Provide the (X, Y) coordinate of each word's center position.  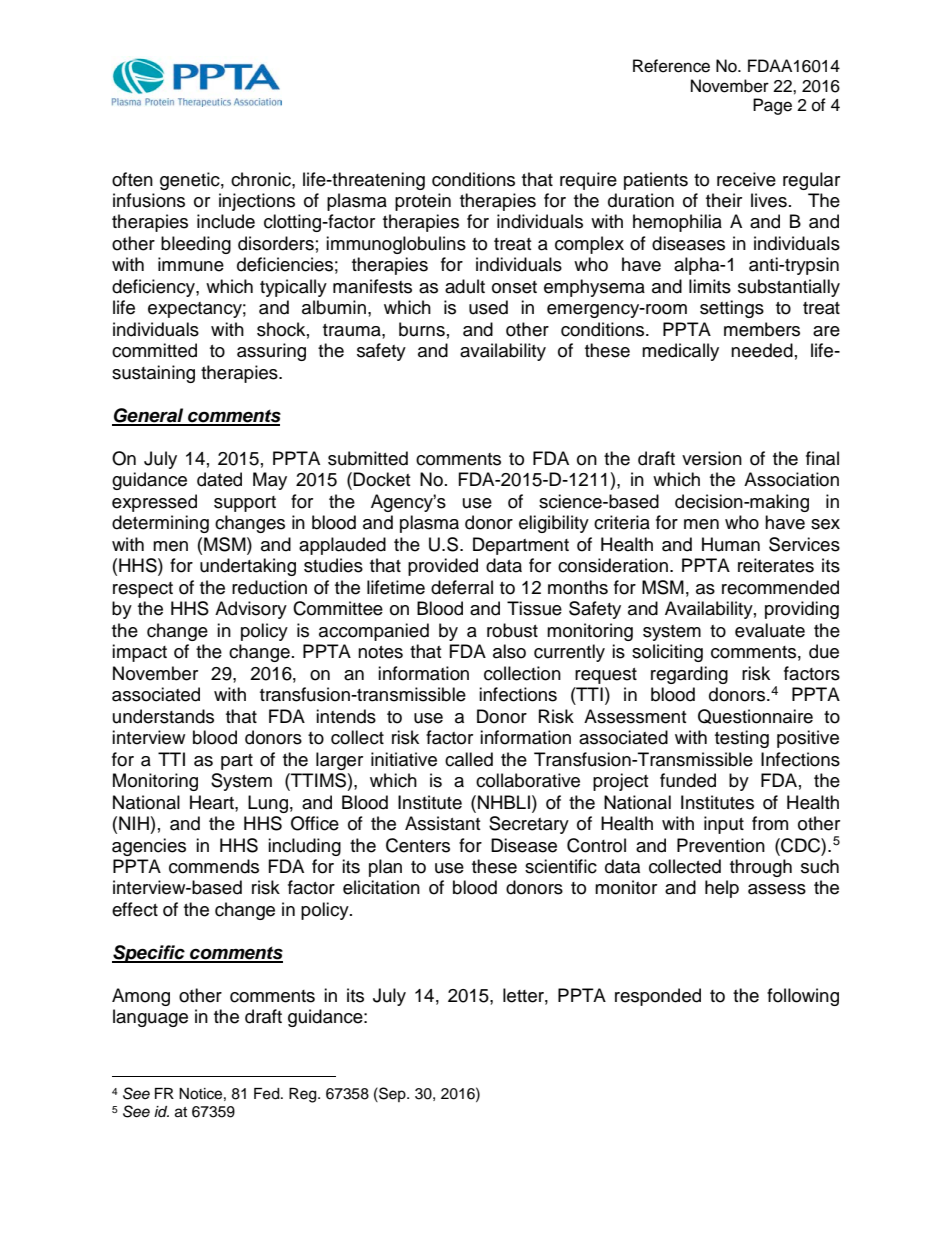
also (509, 651)
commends (214, 866)
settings (732, 309)
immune (191, 264)
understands (163, 716)
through (761, 868)
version (712, 458)
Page (772, 106)
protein (423, 202)
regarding (689, 675)
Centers (418, 845)
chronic (262, 179)
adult (465, 286)
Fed (268, 1094)
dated (219, 479)
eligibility (554, 524)
